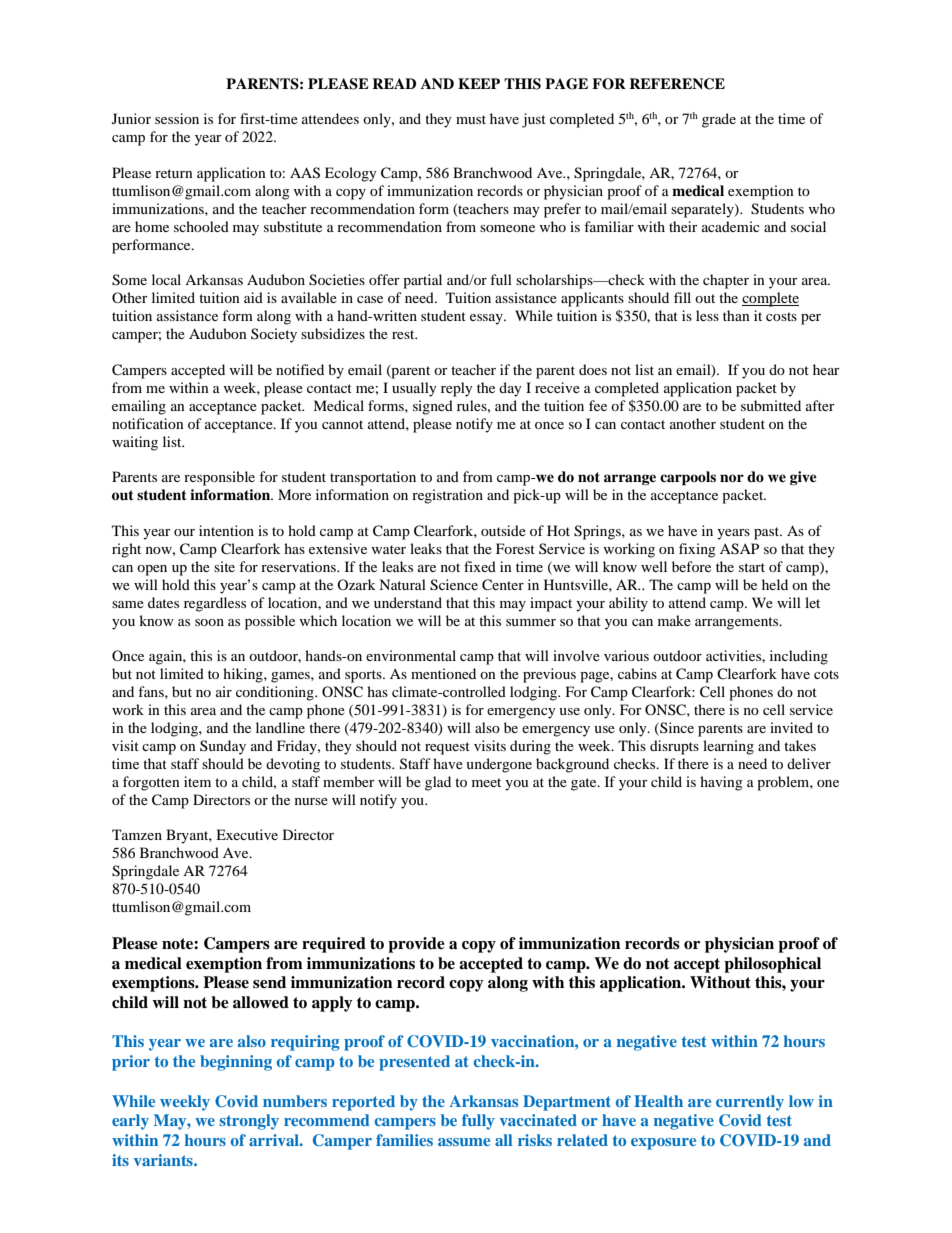 Image resolution: width=952 pixels, height=1233 pixels. What do you see at coordinates (177, 118) in the screenshot?
I see `session` at bounding box center [177, 118].
